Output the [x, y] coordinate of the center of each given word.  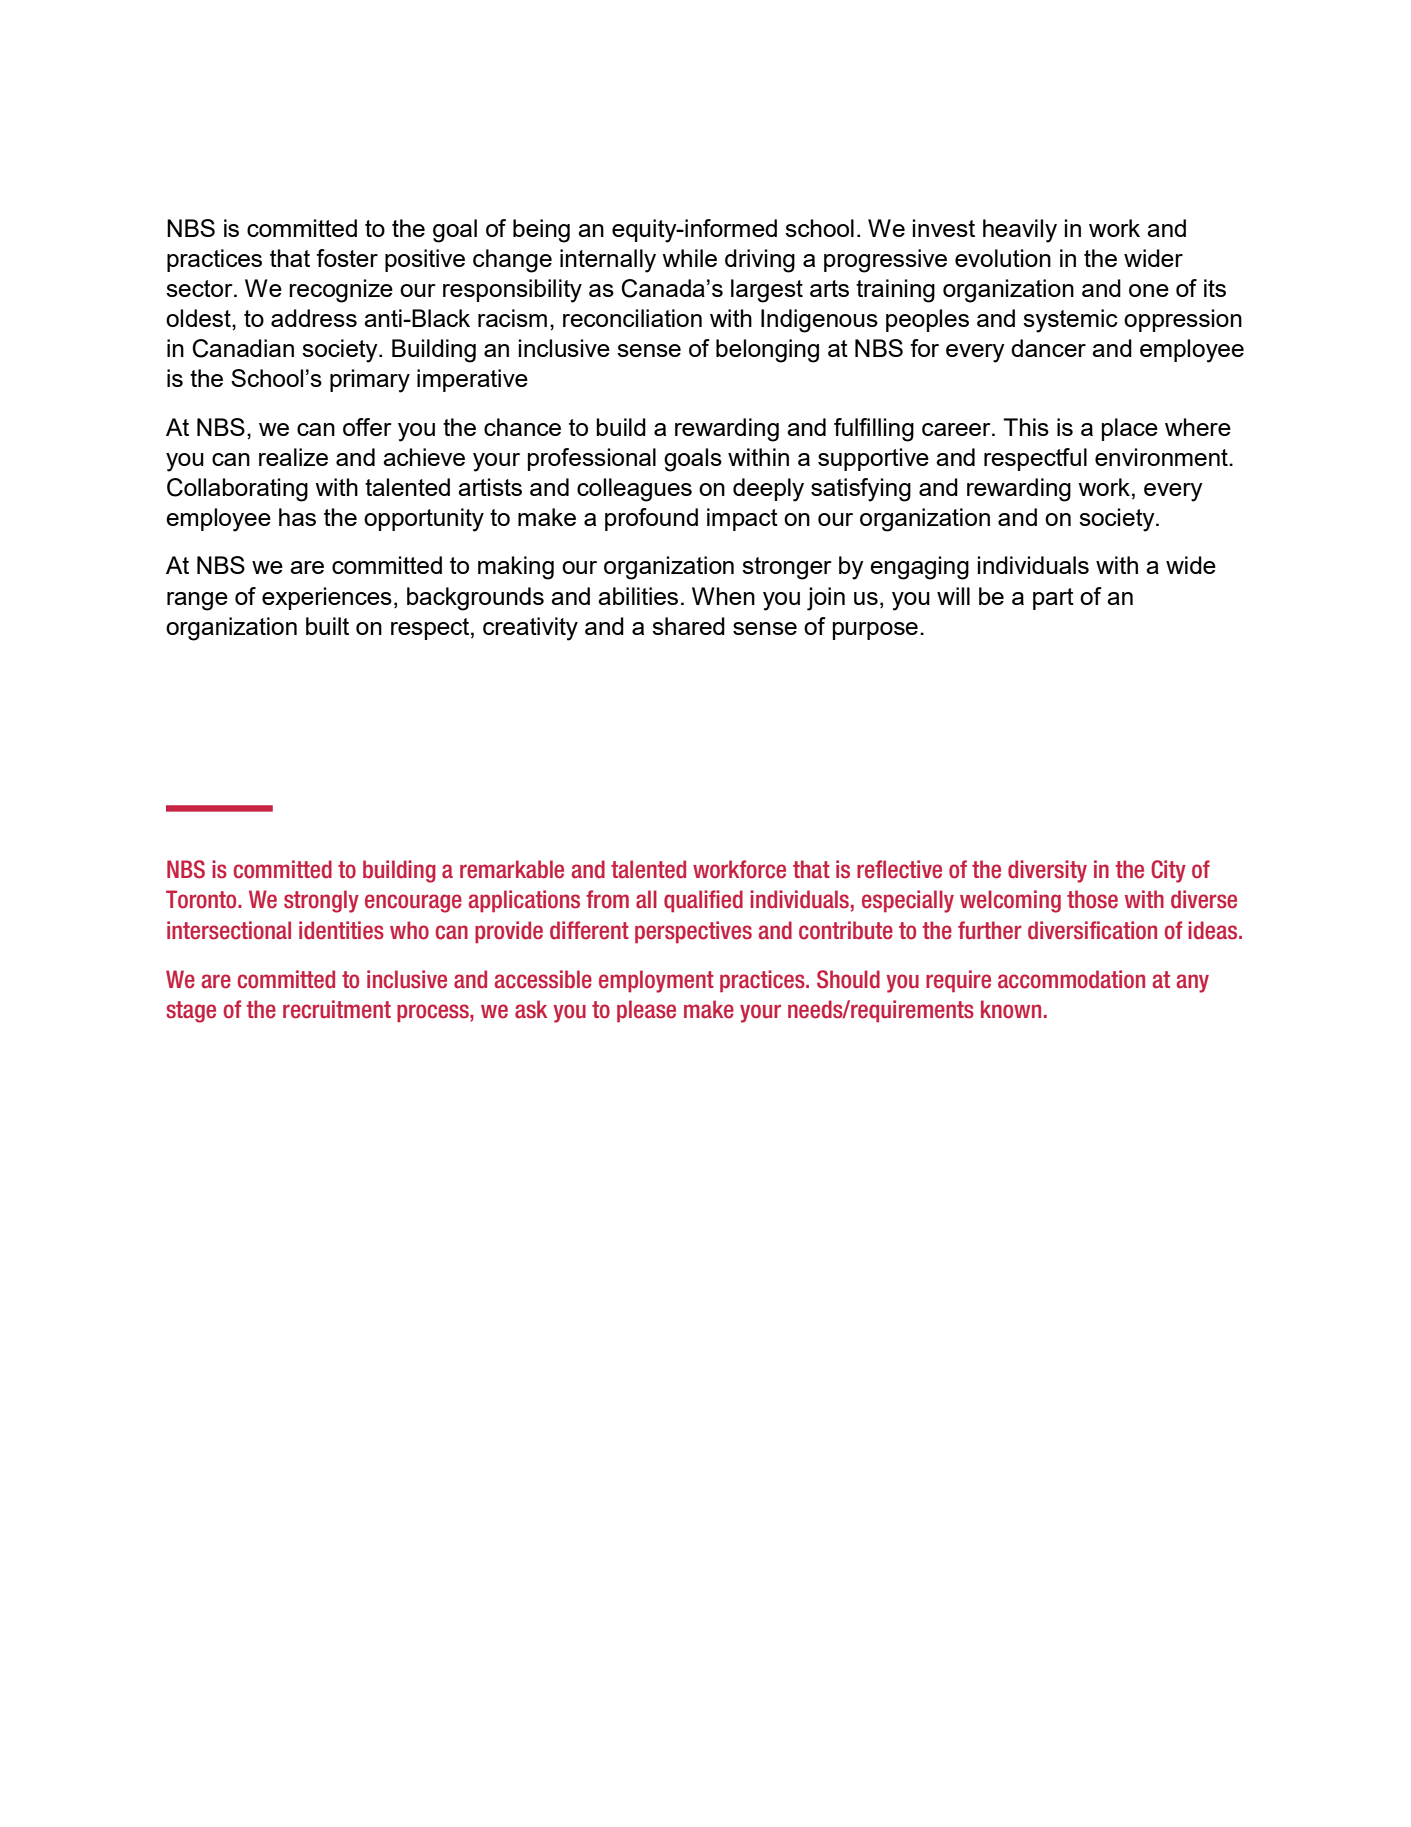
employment [656, 981]
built [327, 626]
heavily [1020, 231]
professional [592, 459]
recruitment [337, 1009]
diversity [1047, 871]
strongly [321, 901]
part [1053, 599]
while [689, 258]
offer [367, 427]
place [1130, 429]
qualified [703, 901]
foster [347, 258]
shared [688, 626]
